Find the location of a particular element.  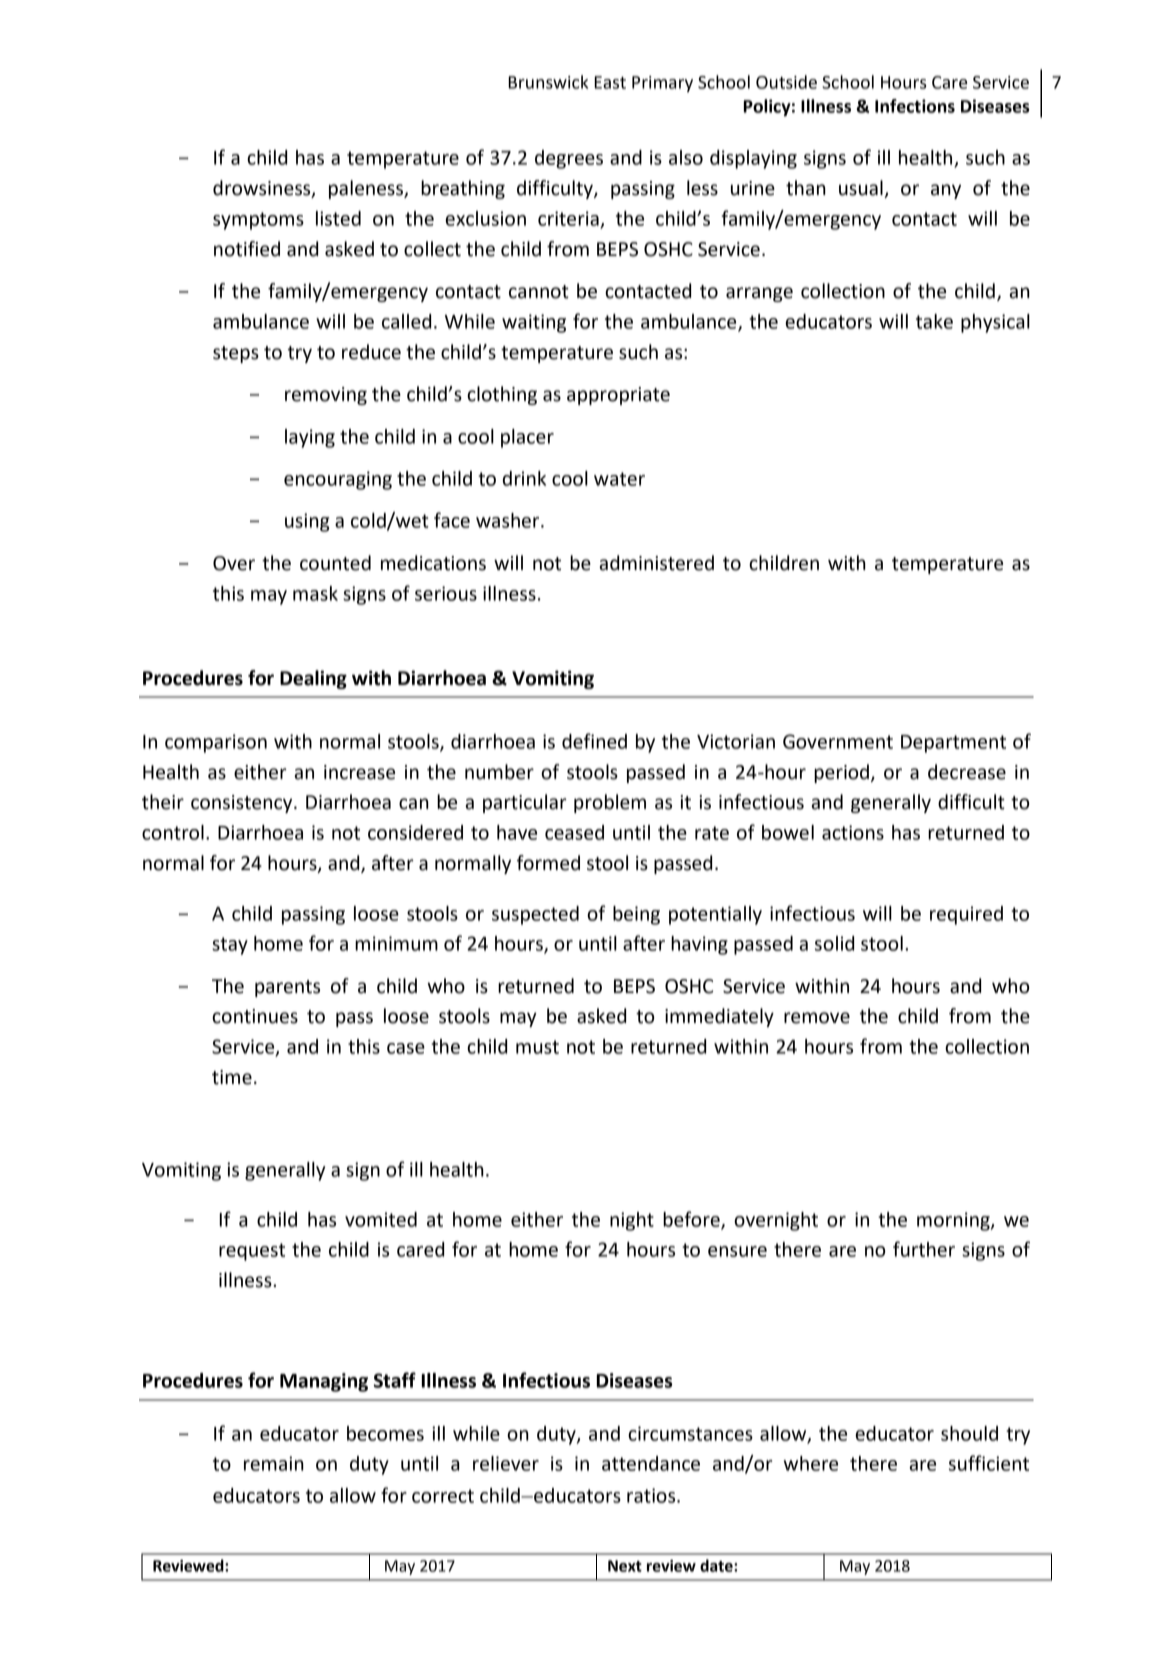

appropriate is located at coordinates (618, 396).
